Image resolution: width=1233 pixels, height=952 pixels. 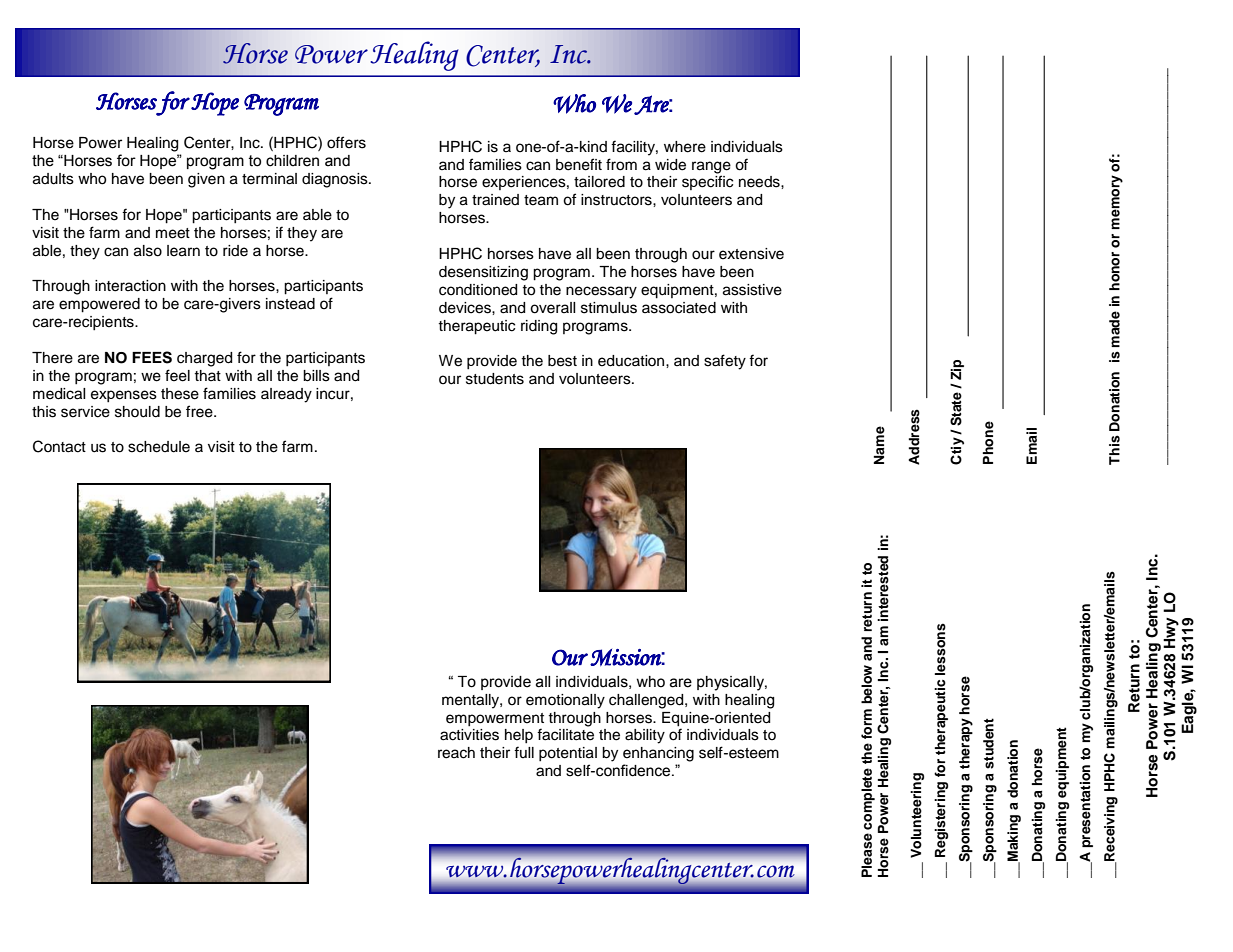 What do you see at coordinates (469, 735) in the screenshot?
I see `activities` at bounding box center [469, 735].
